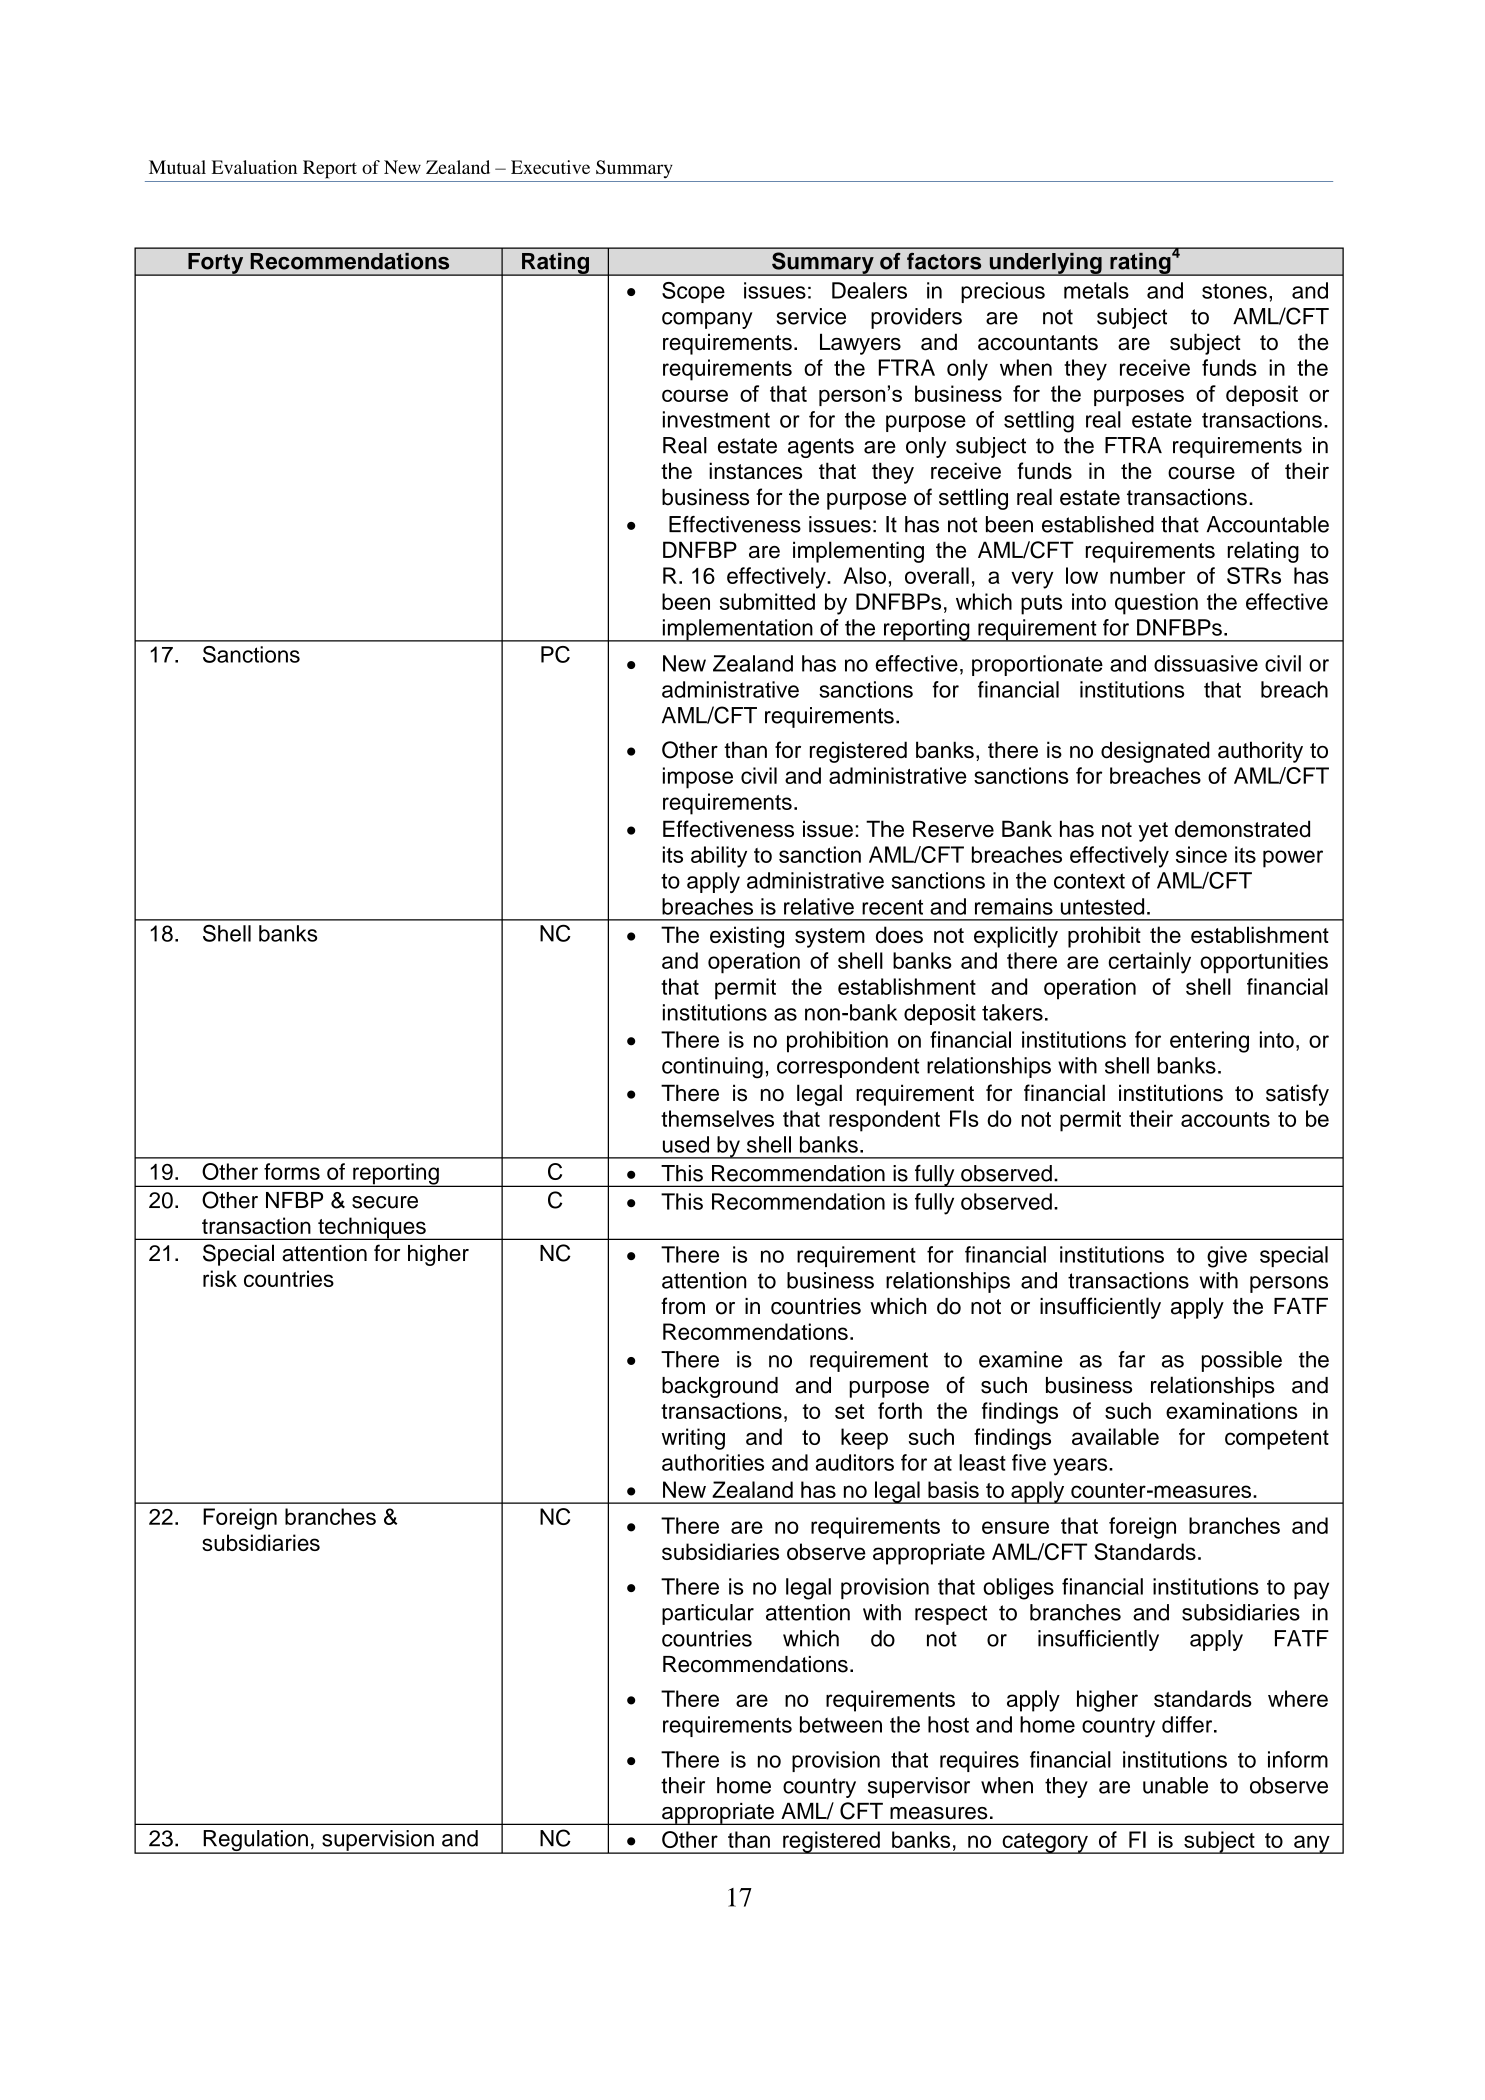 The image size is (1485, 2100). I want to click on unable, so click(1175, 1785).
